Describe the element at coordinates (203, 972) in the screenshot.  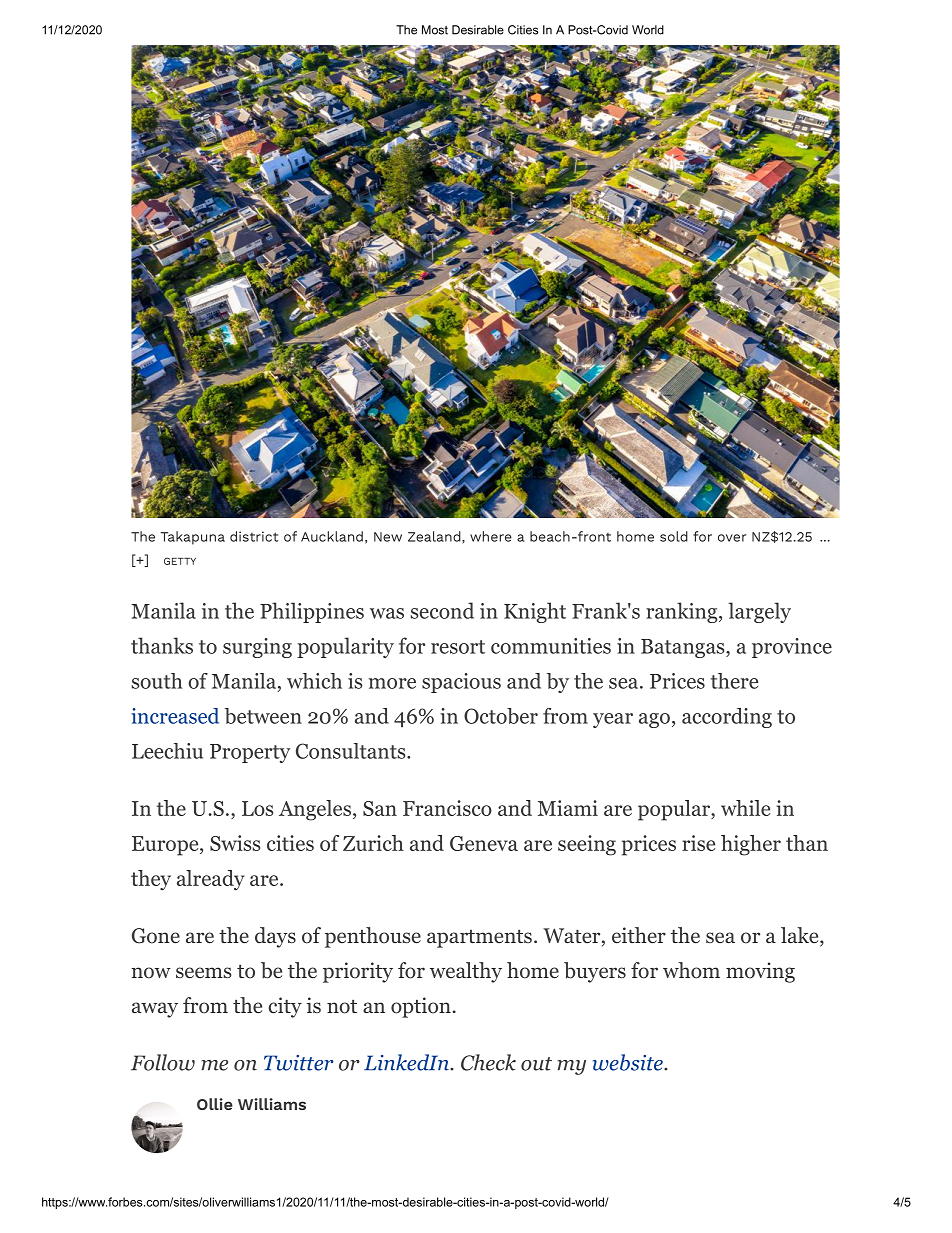
I see `seems` at that location.
